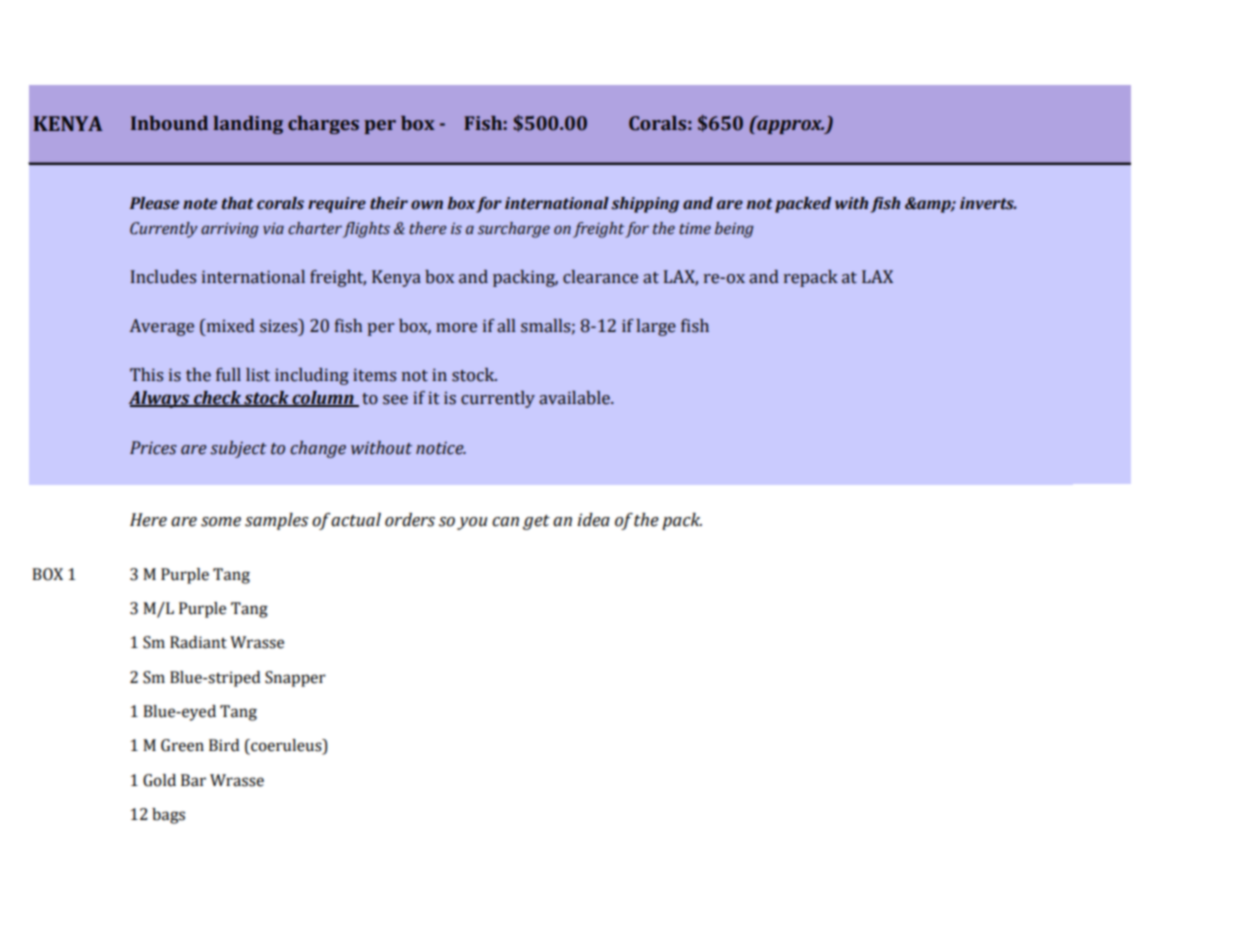 This image has width=1233, height=952. Describe the element at coordinates (228, 375) in the image. I see `full` at that location.
